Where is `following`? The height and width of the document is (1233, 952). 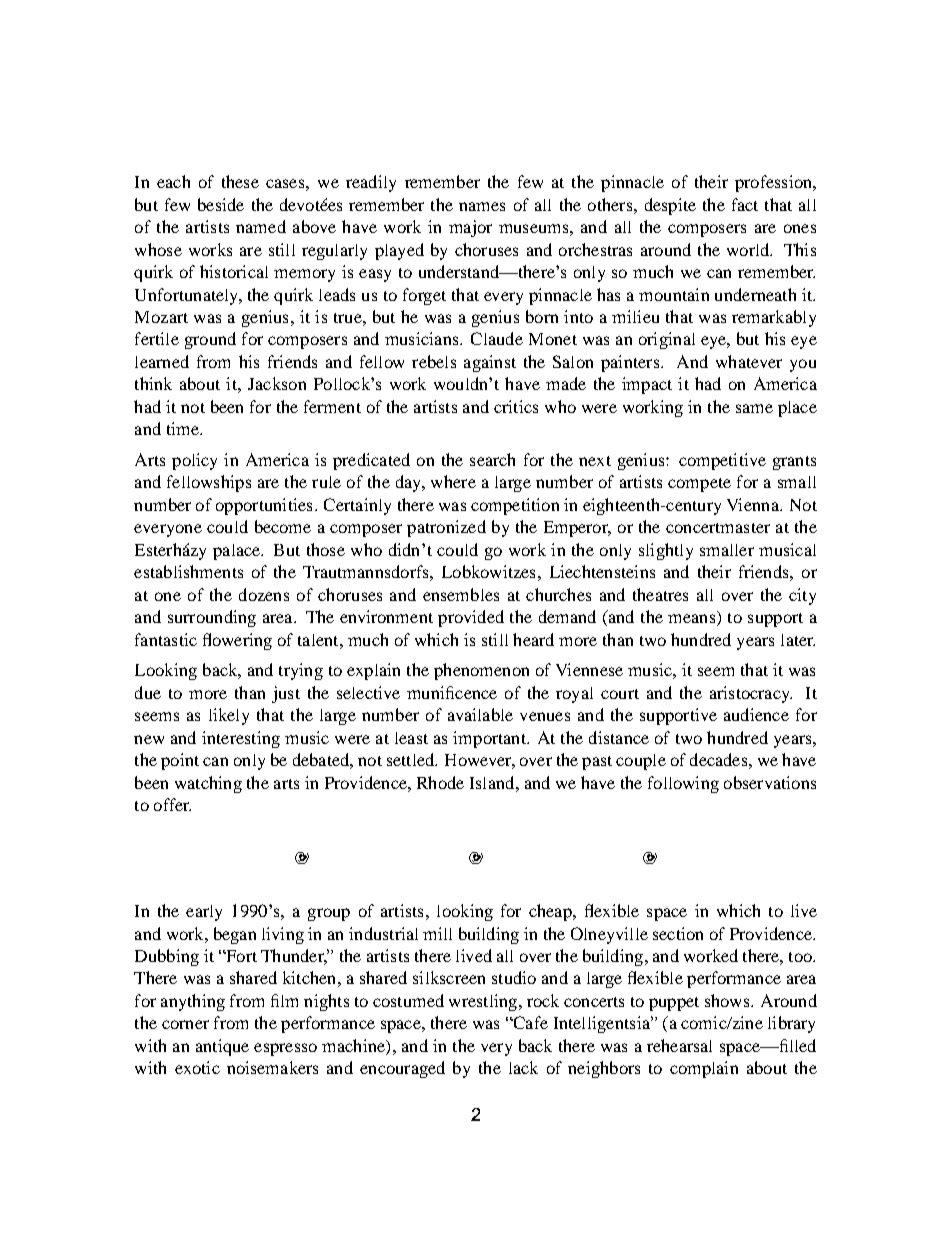
following is located at coordinates (683, 784).
